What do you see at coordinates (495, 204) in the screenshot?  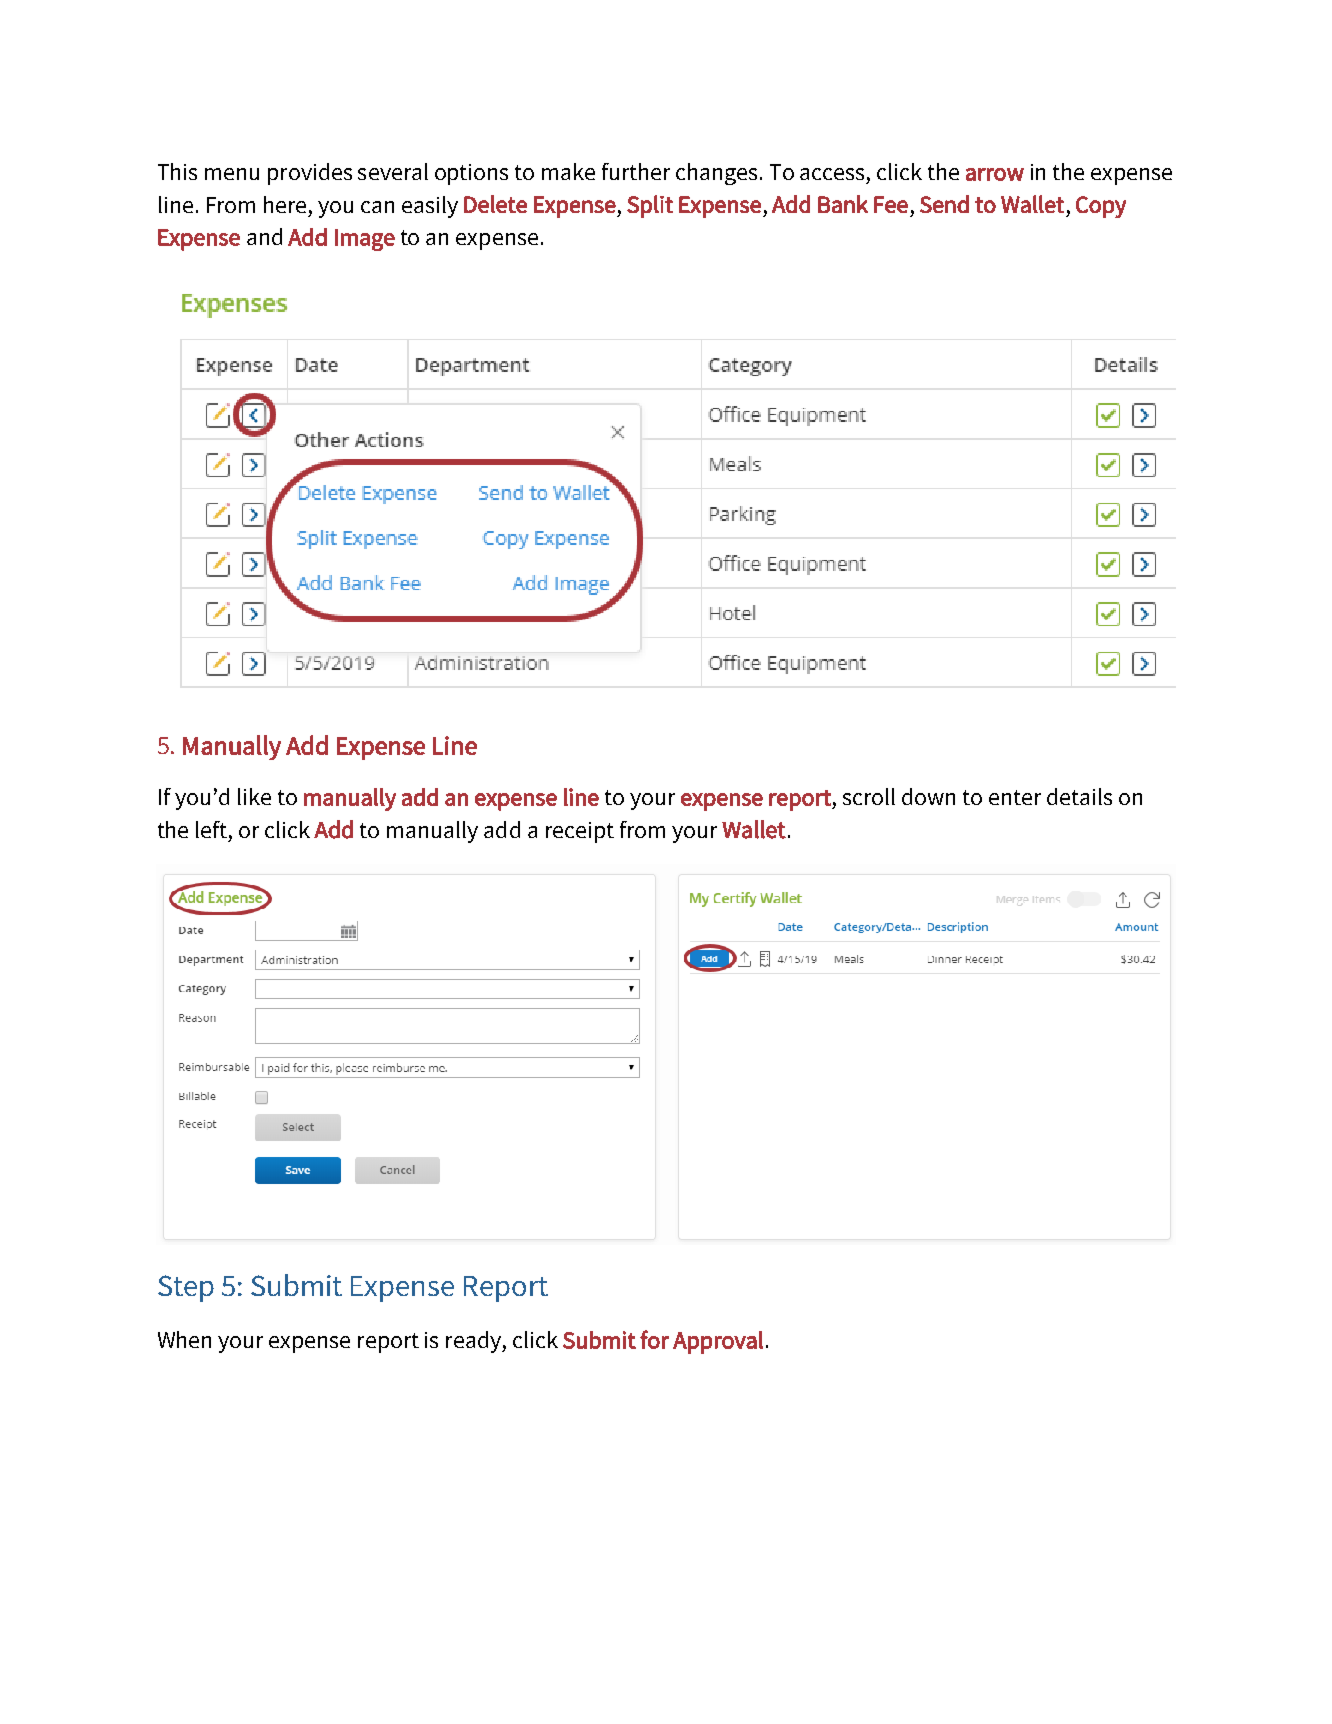 I see `Delete` at bounding box center [495, 204].
